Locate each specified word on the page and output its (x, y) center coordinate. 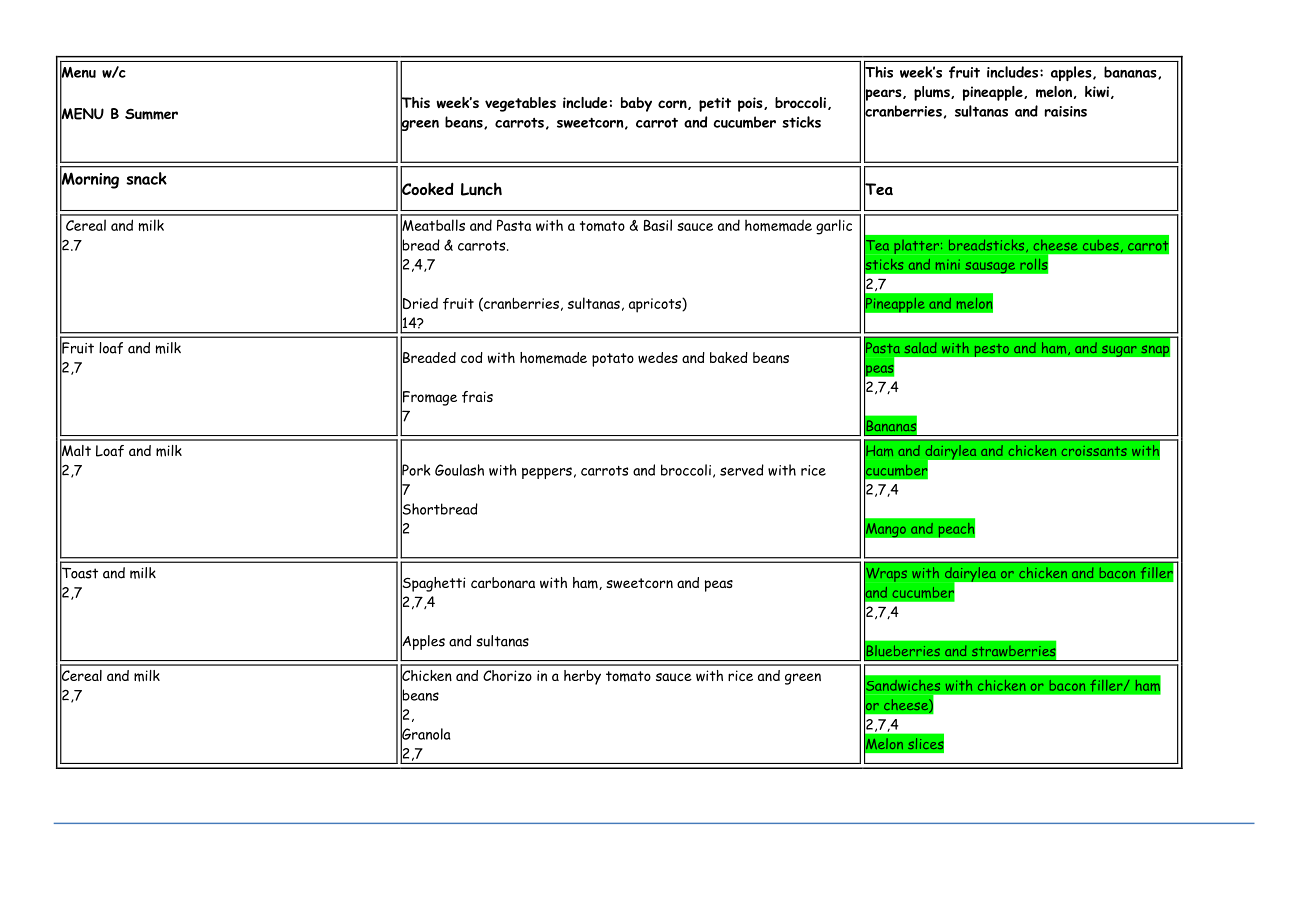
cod (472, 357)
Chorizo (507, 675)
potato (613, 360)
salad (920, 347)
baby (636, 104)
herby (582, 677)
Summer (151, 114)
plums (933, 93)
